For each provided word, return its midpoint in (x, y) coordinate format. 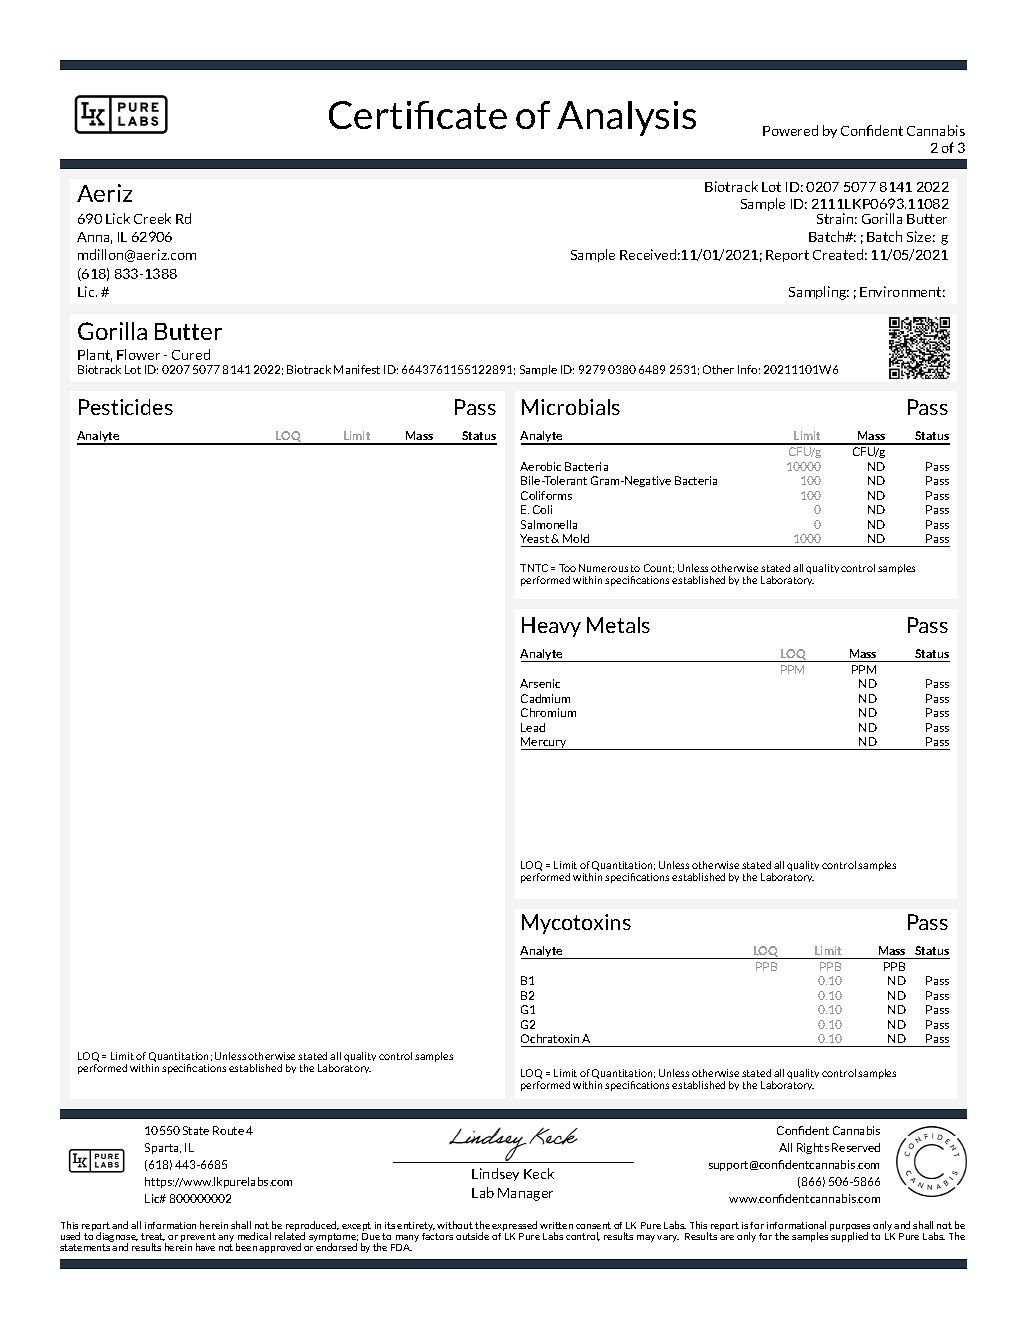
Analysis (626, 118)
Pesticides (126, 407)
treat (153, 1237)
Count (659, 568)
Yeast (536, 538)
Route (228, 1130)
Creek (152, 218)
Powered (790, 130)
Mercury (545, 743)
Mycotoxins (576, 924)
